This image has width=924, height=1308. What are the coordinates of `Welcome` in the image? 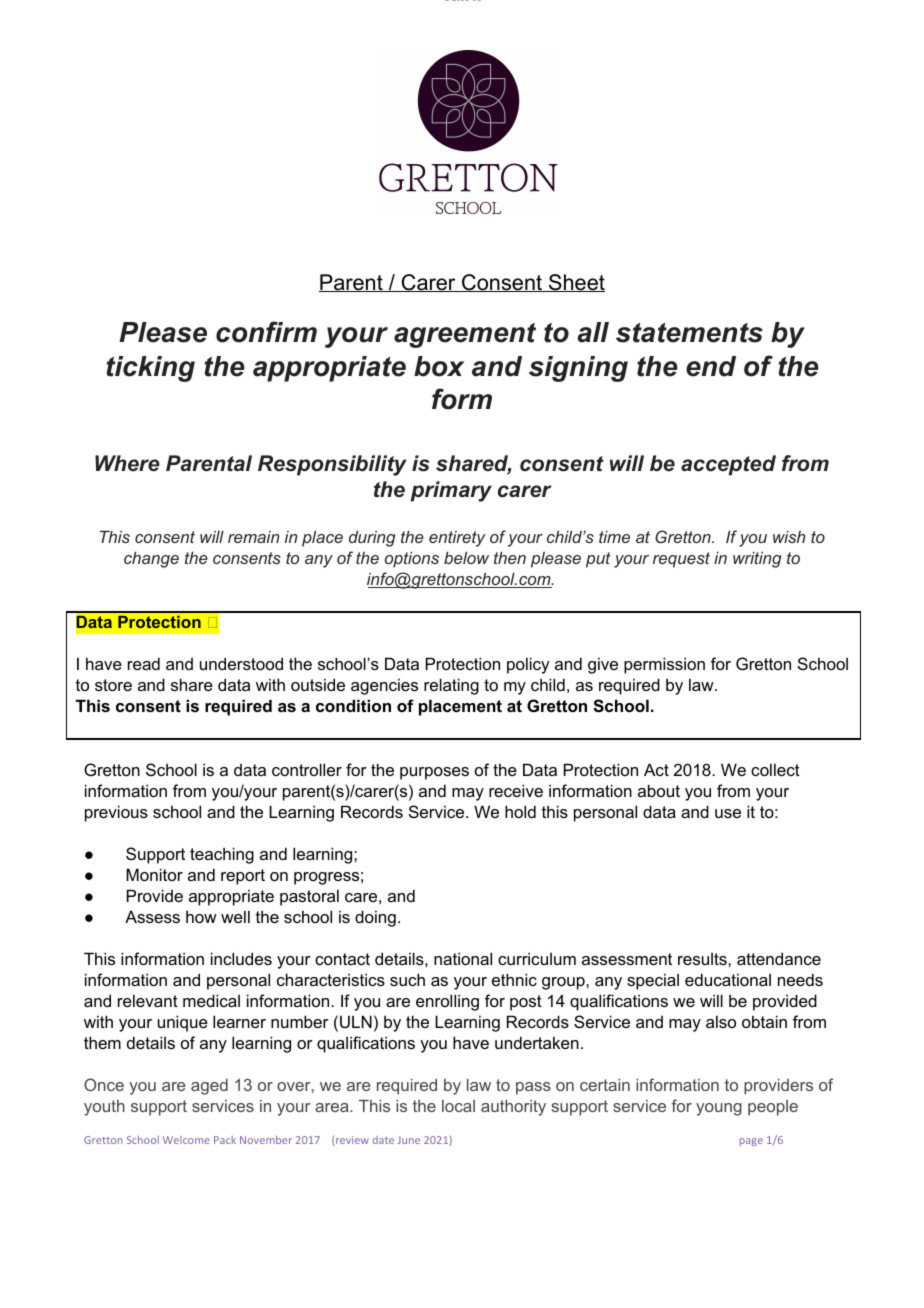 It's located at (186, 1140).
